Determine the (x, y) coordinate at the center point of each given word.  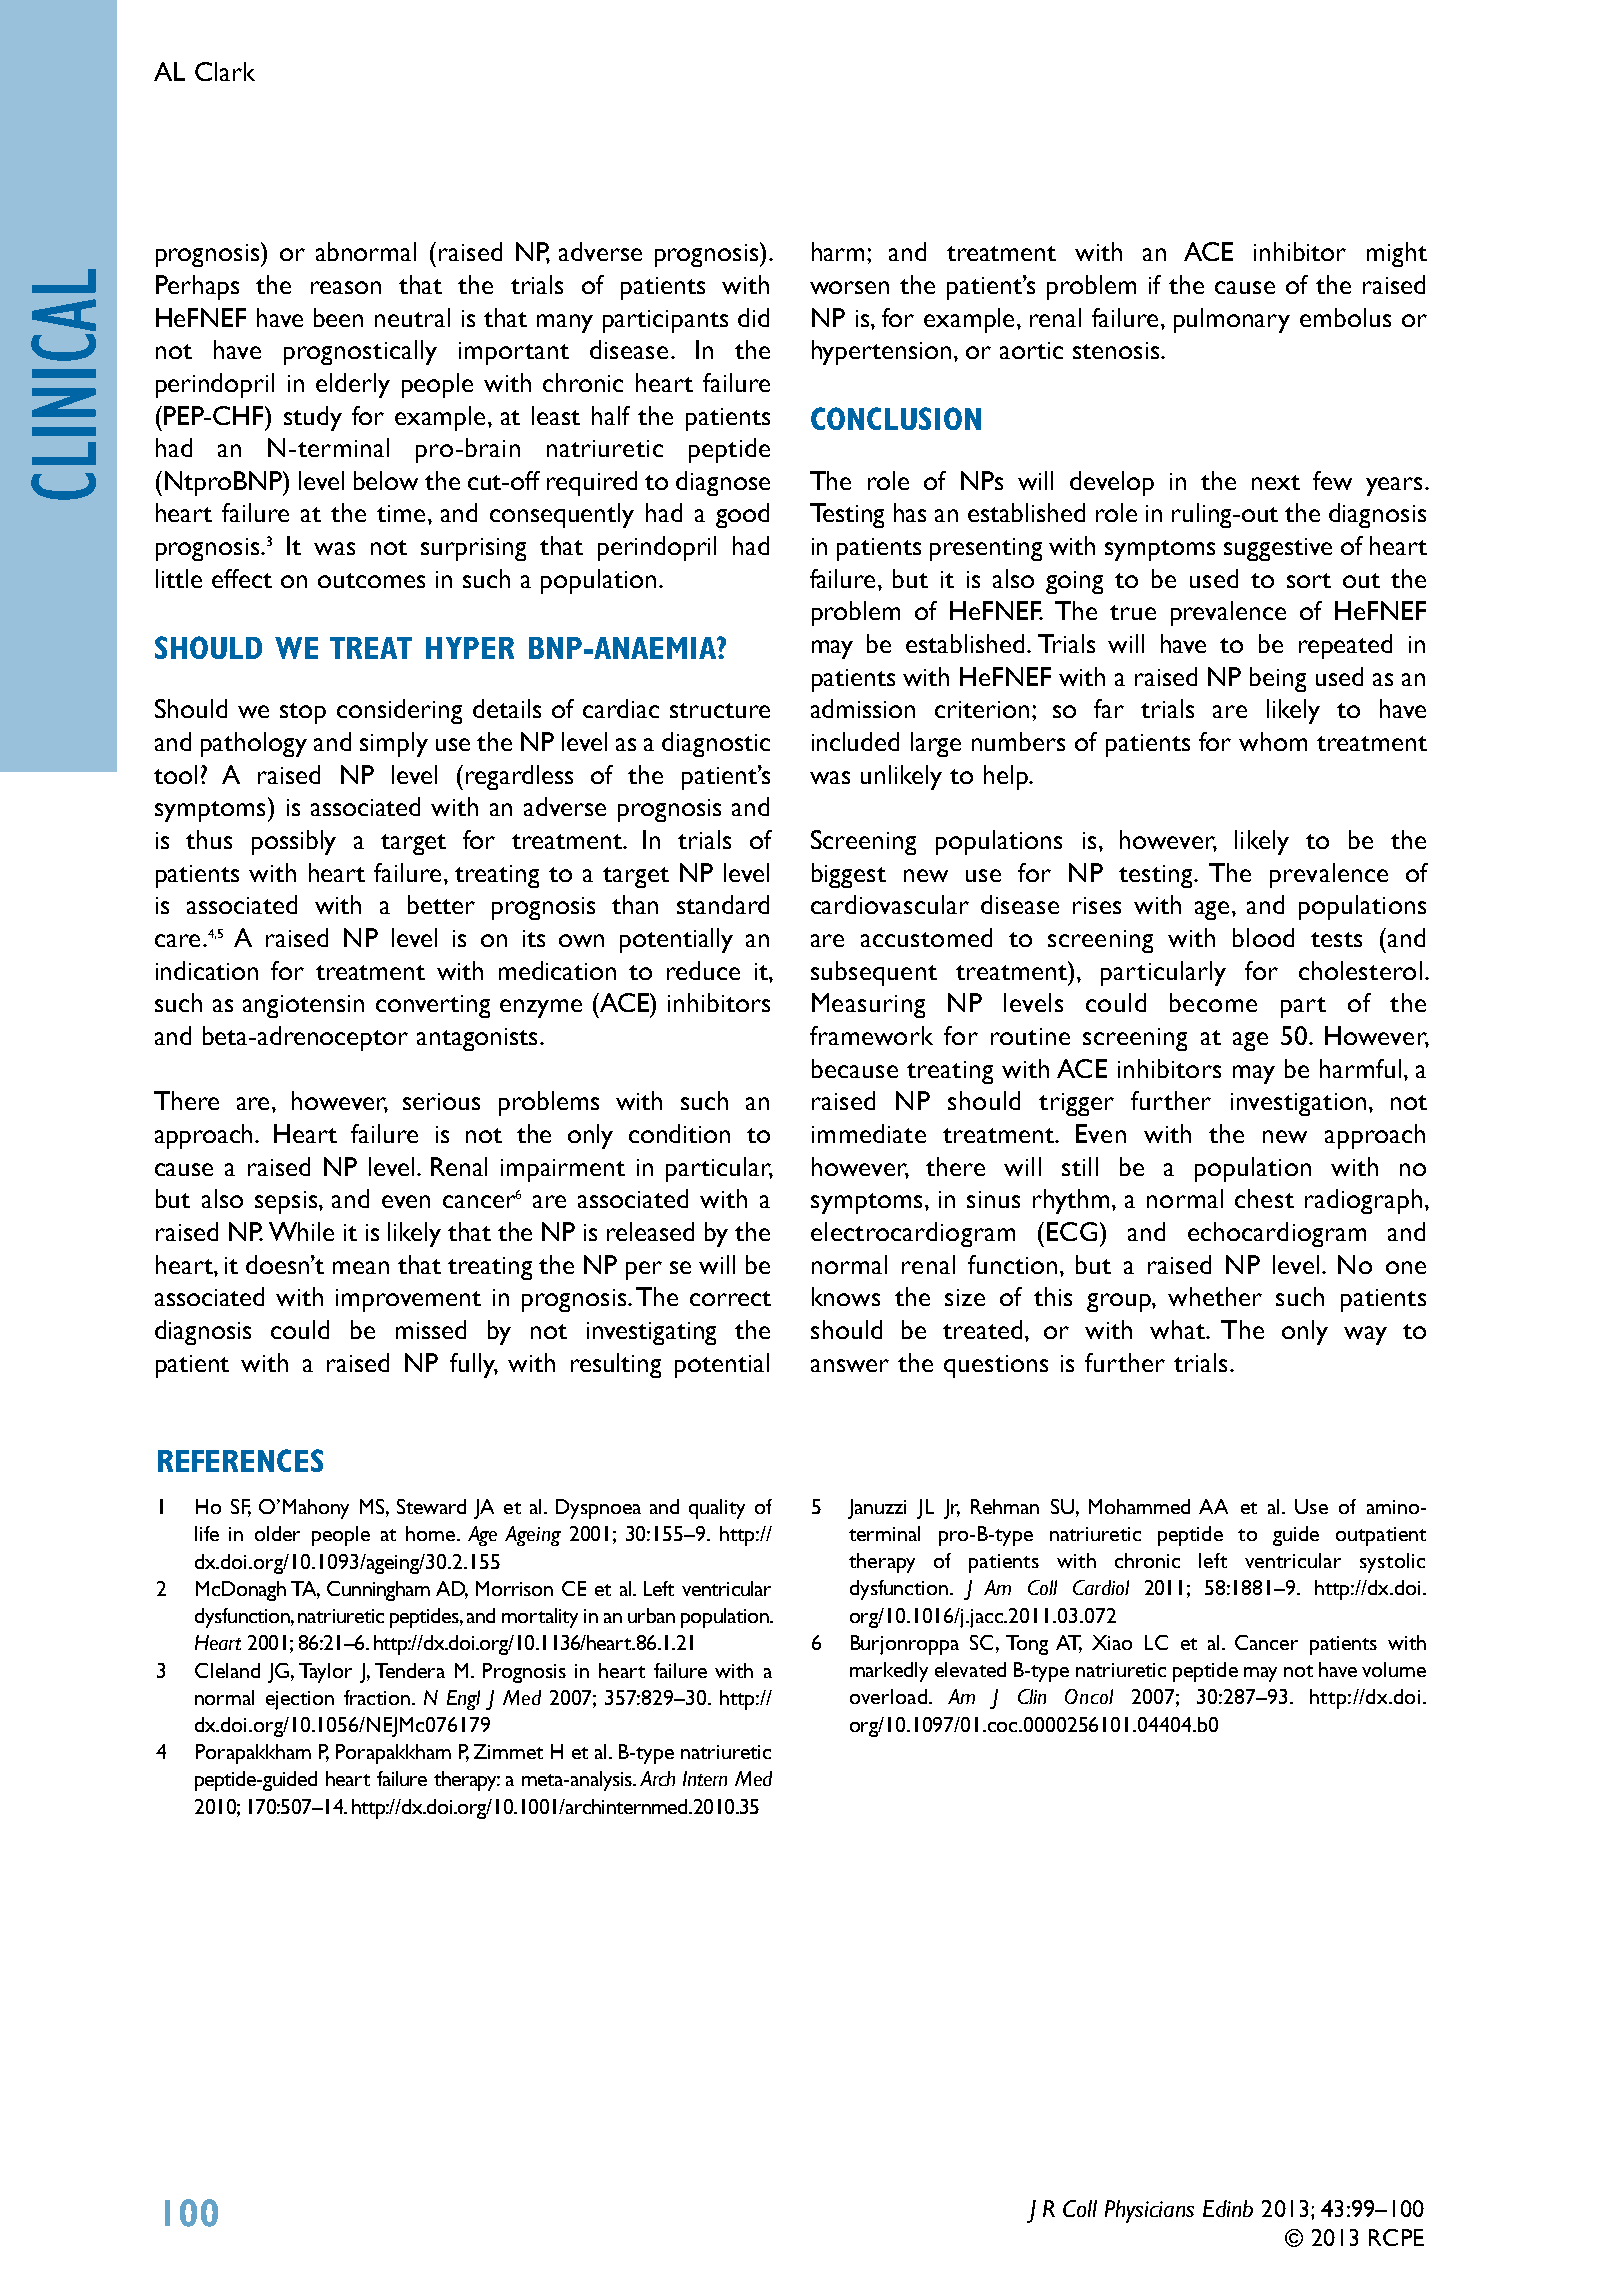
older (277, 1533)
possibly (294, 842)
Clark (225, 71)
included (855, 741)
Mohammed (1139, 1506)
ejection (300, 1700)
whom (1273, 741)
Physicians (1149, 2211)
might (1397, 254)
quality (717, 1509)
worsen (849, 287)
